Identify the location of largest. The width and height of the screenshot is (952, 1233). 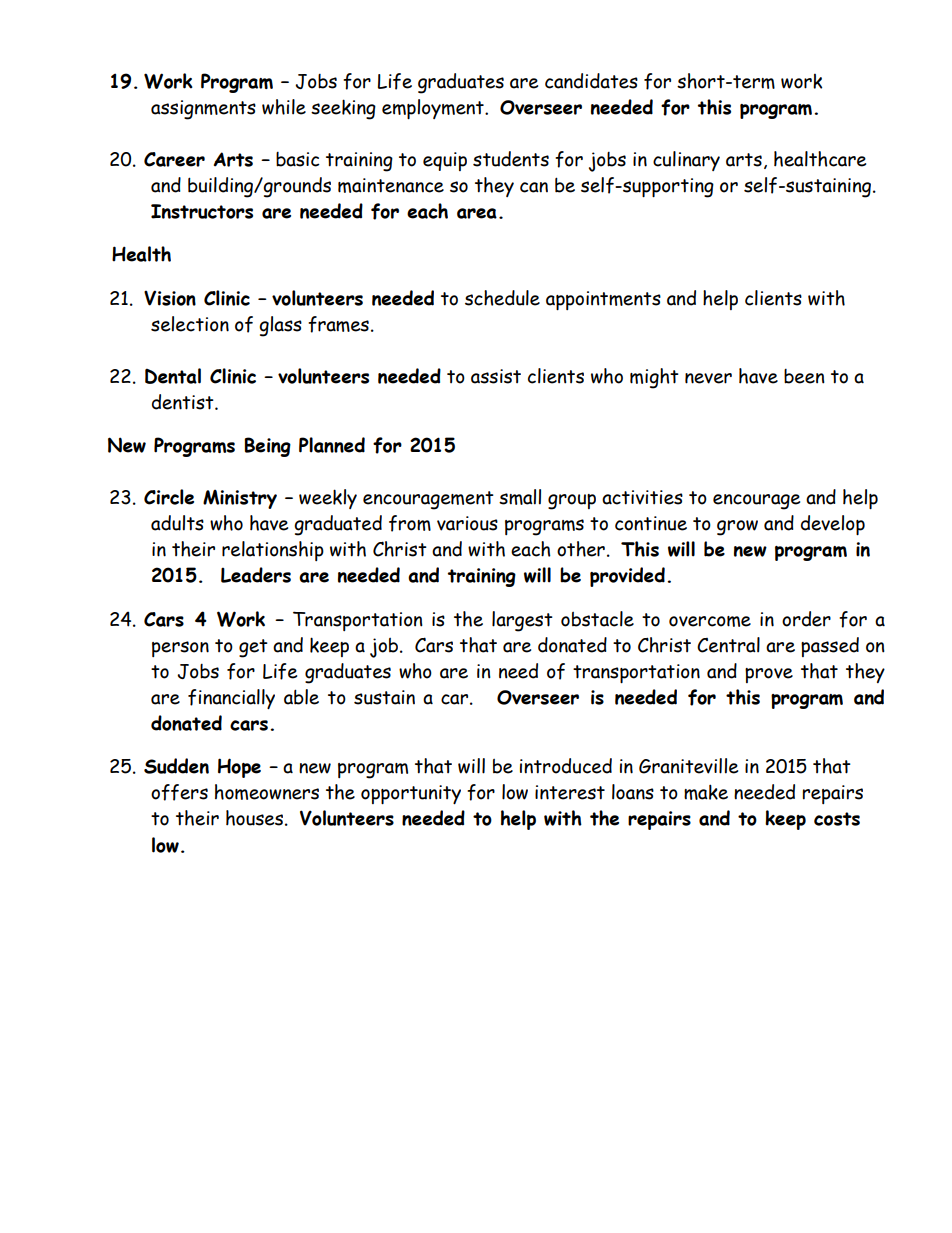
(522, 621).
